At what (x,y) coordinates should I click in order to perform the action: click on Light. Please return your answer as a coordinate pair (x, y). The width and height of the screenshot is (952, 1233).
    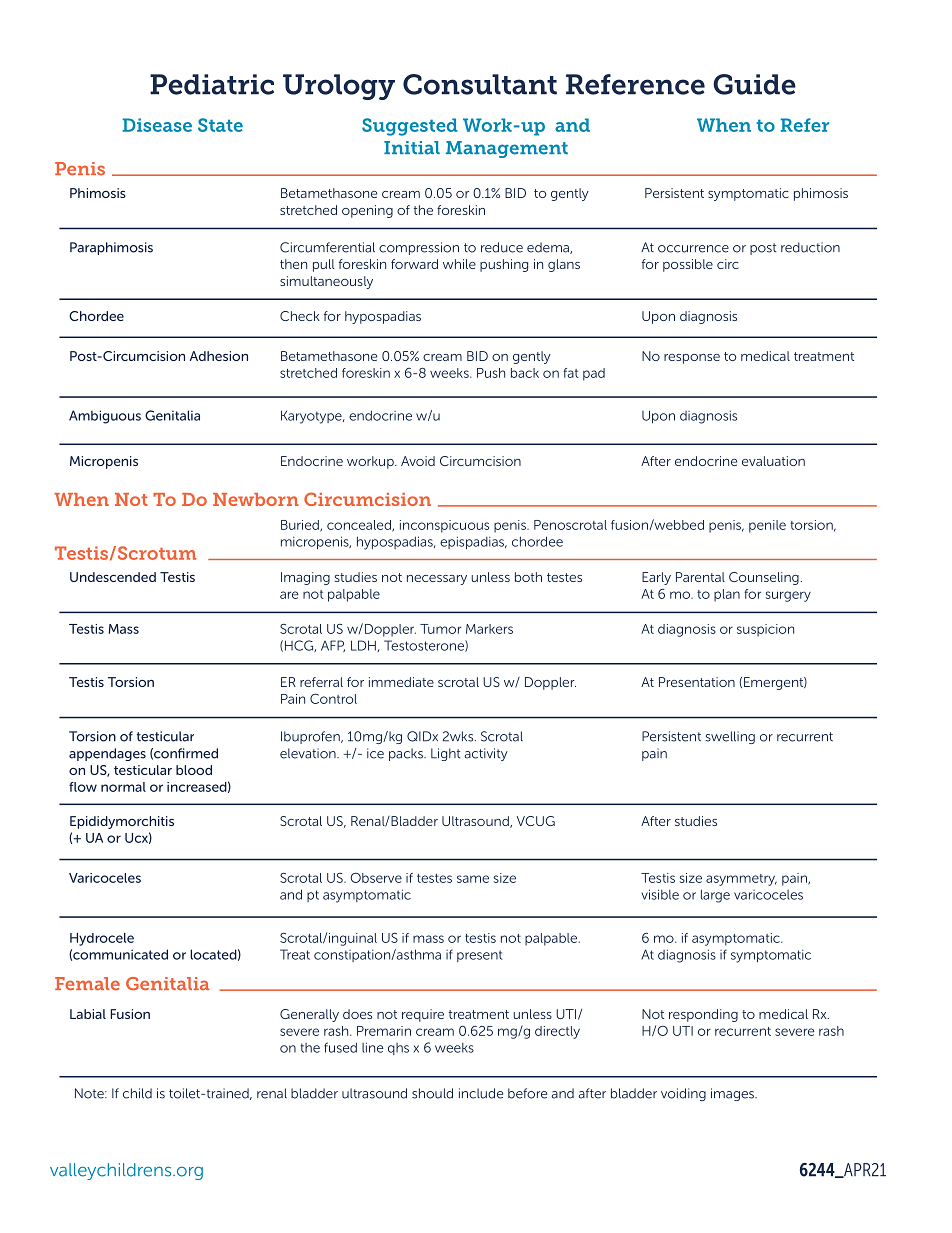
    Looking at the image, I should click on (446, 754).
